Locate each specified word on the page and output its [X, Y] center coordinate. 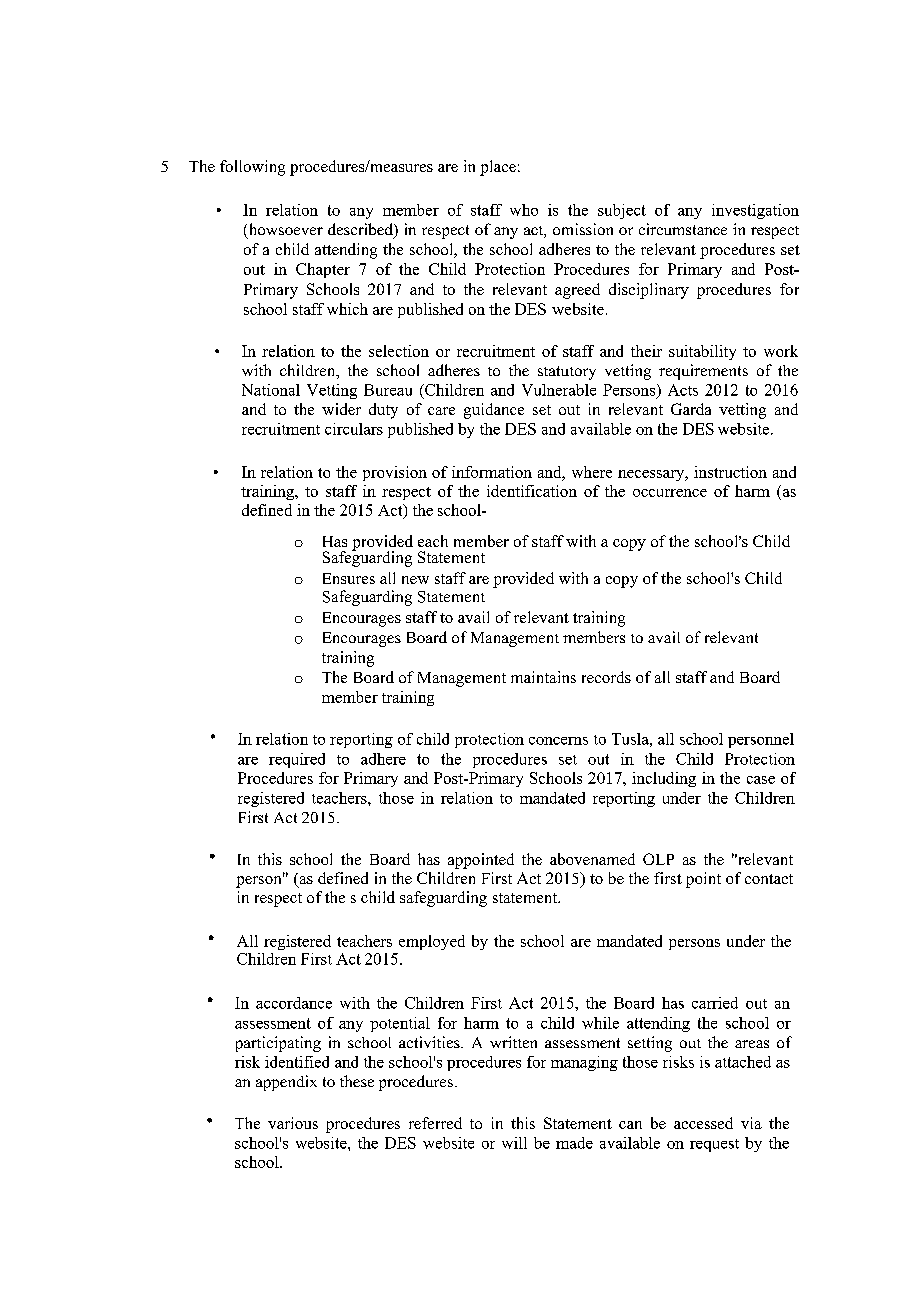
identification [532, 491]
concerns [558, 741]
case [761, 780]
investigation [755, 211]
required [297, 760]
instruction [730, 472]
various [293, 1123]
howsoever [284, 230]
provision [395, 473]
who [524, 210]
